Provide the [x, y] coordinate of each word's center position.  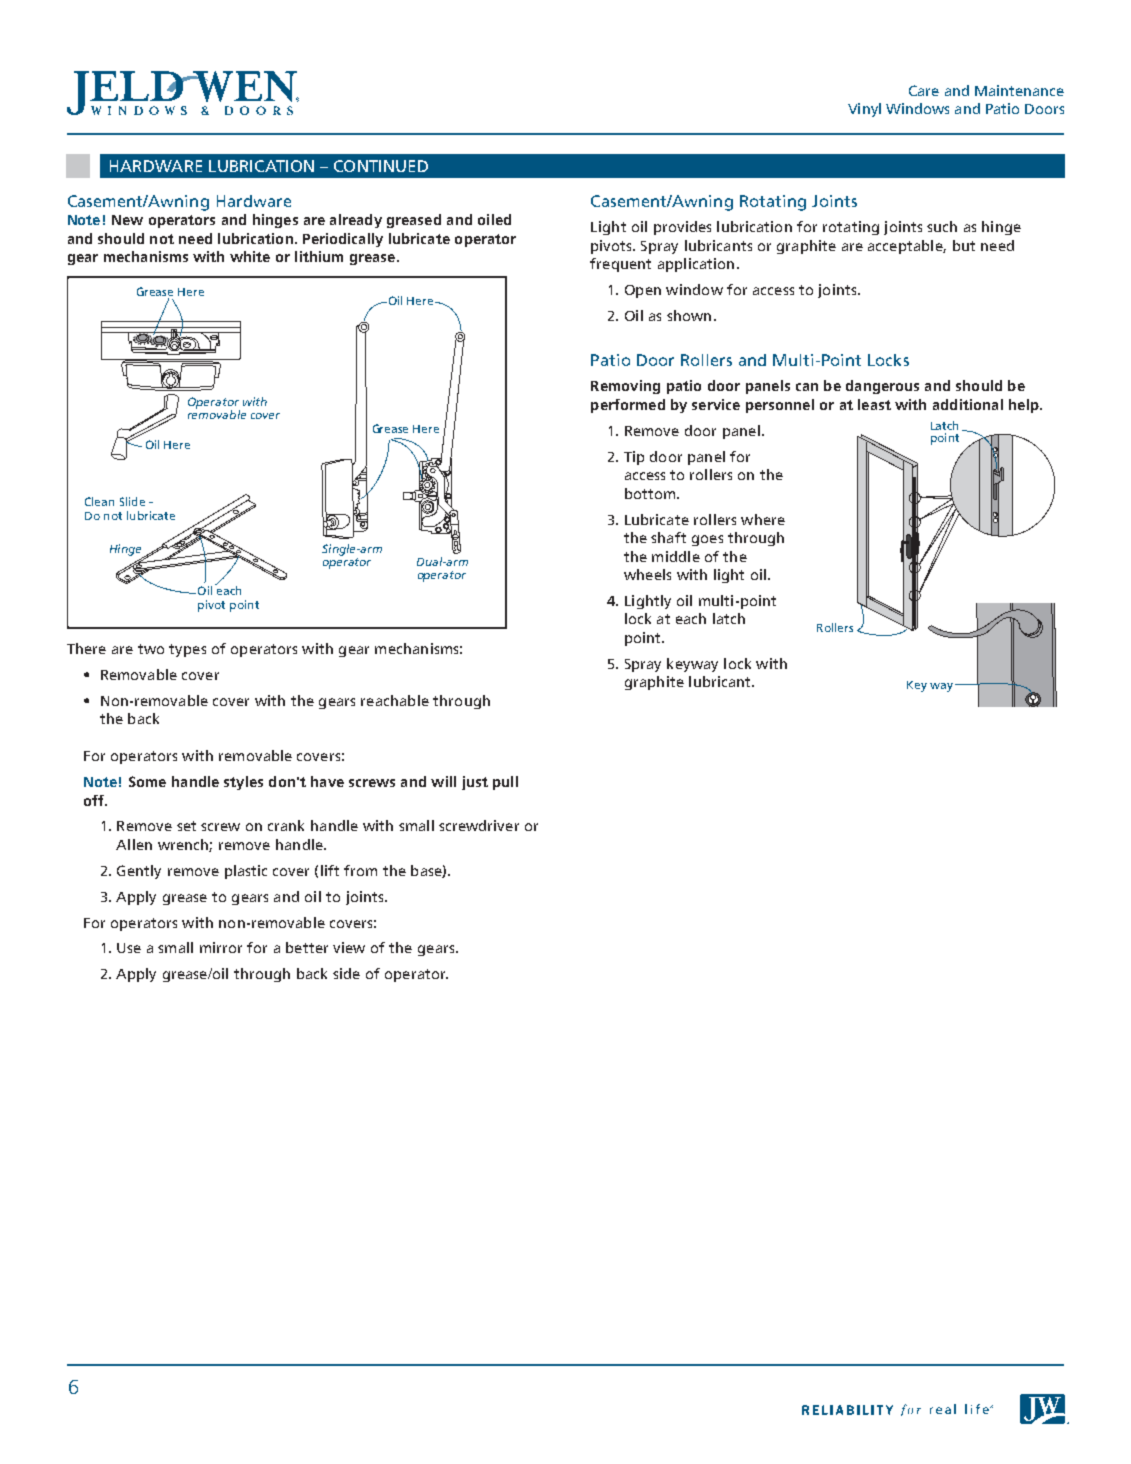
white [250, 256]
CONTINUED [381, 166]
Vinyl [864, 110]
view [349, 947]
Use [129, 948]
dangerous [882, 387]
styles [243, 783]
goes [707, 540]
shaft [668, 537]
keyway [692, 665]
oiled [494, 219]
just [475, 783]
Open [643, 291]
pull [505, 783]
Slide [132, 501]
